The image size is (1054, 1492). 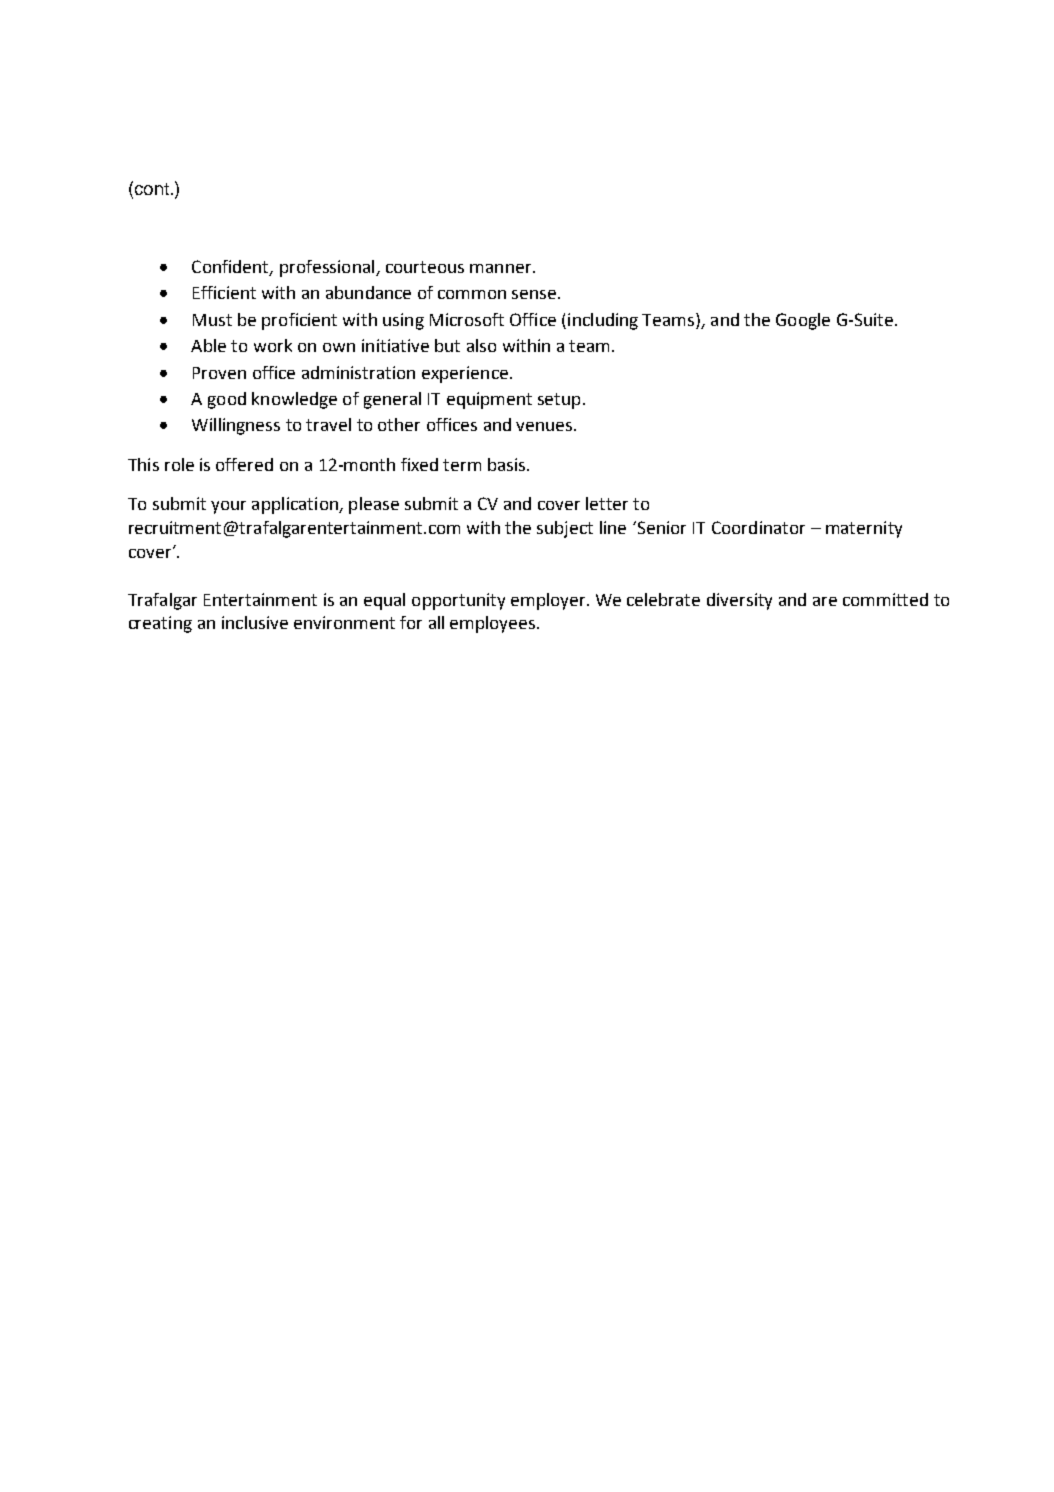 I want to click on subject, so click(x=565, y=529).
